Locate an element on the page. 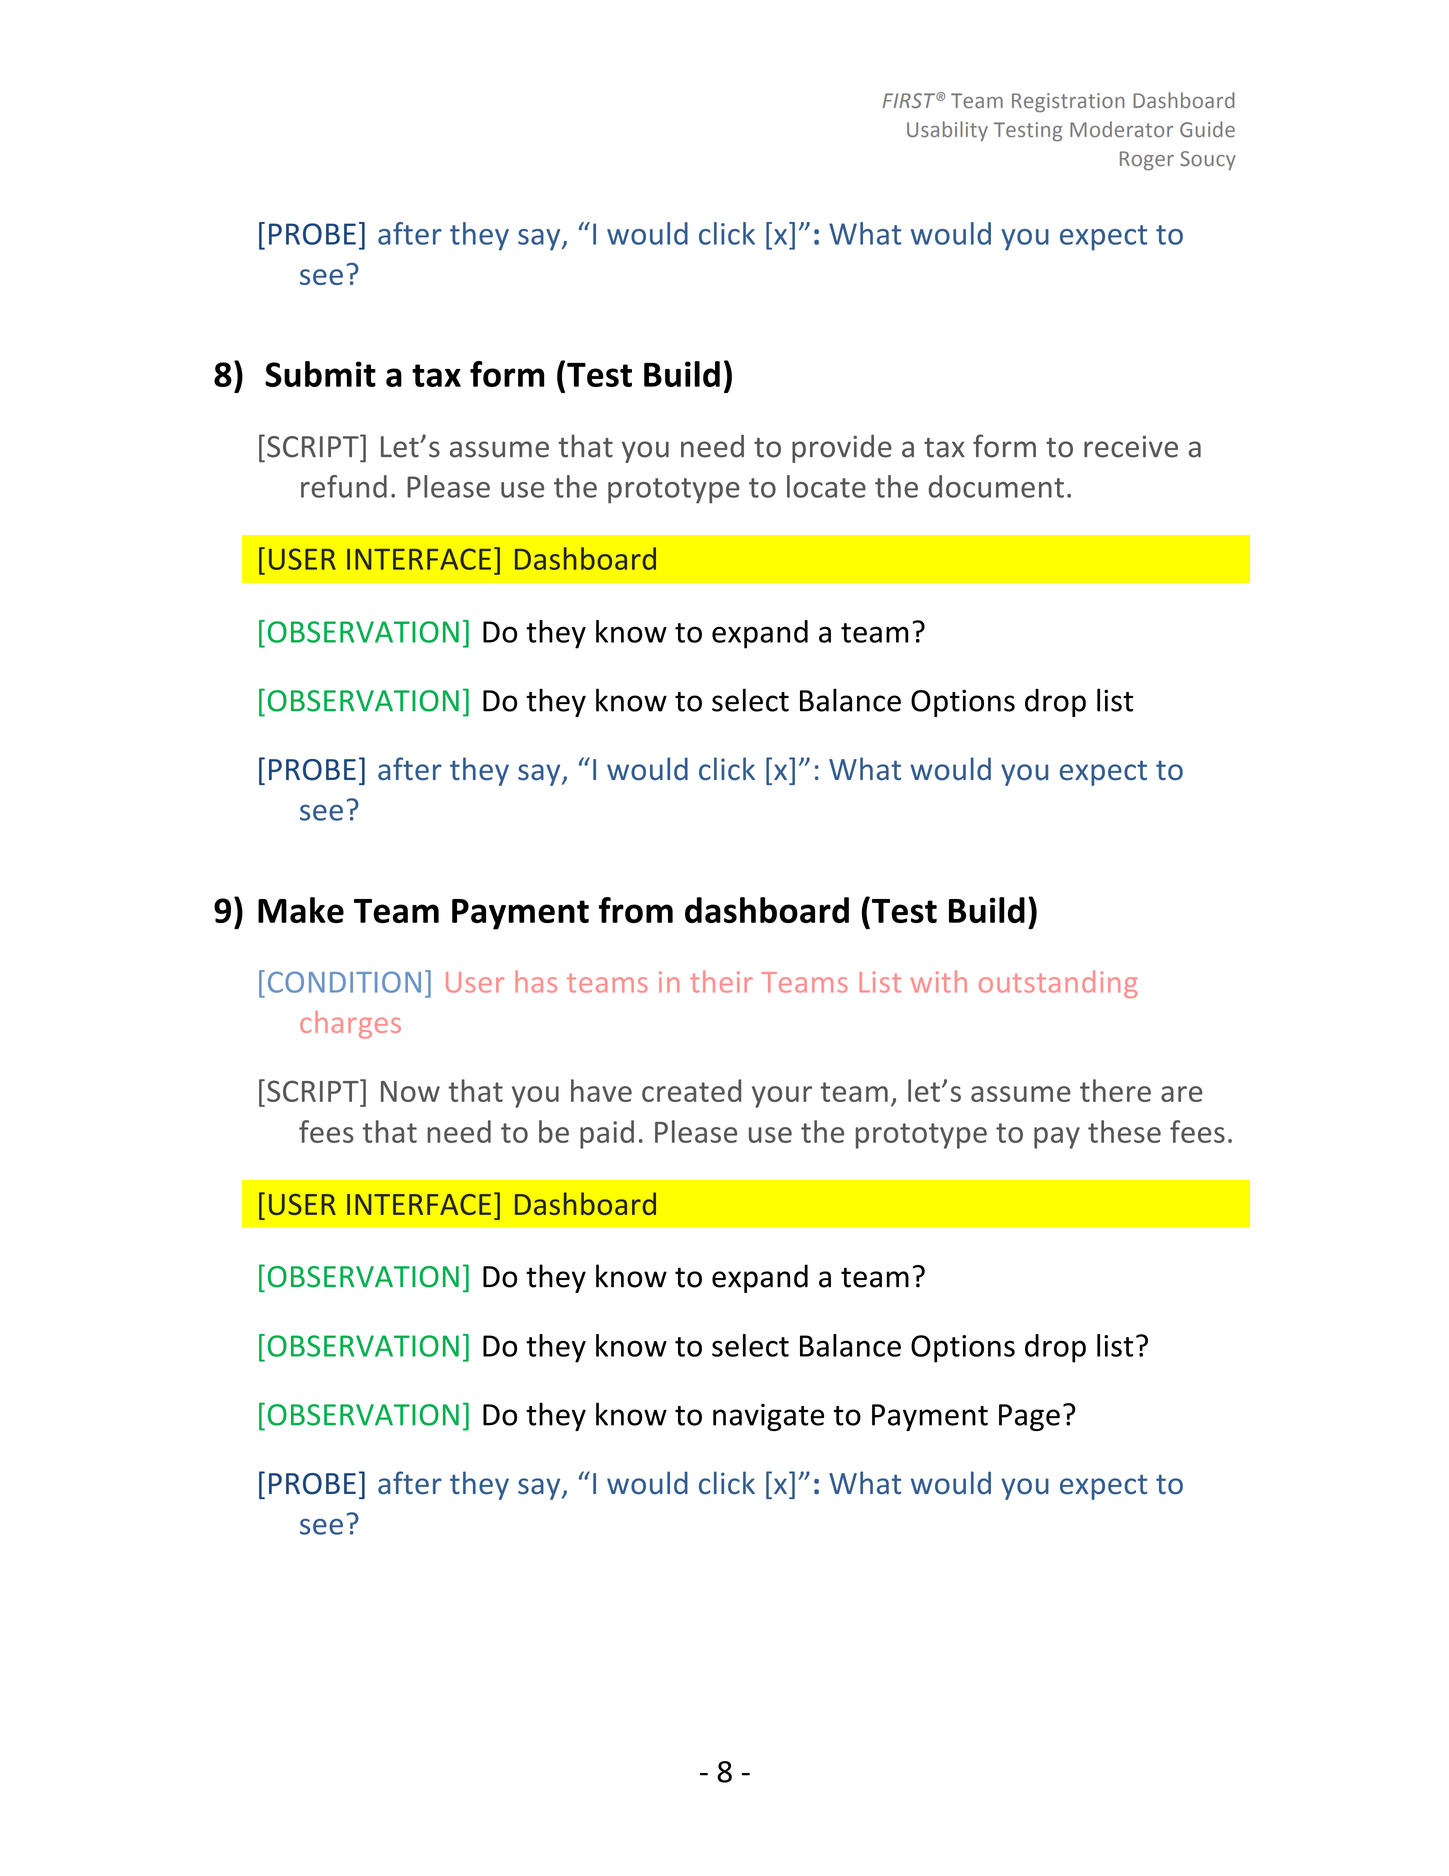  outstanding is located at coordinates (1058, 984).
